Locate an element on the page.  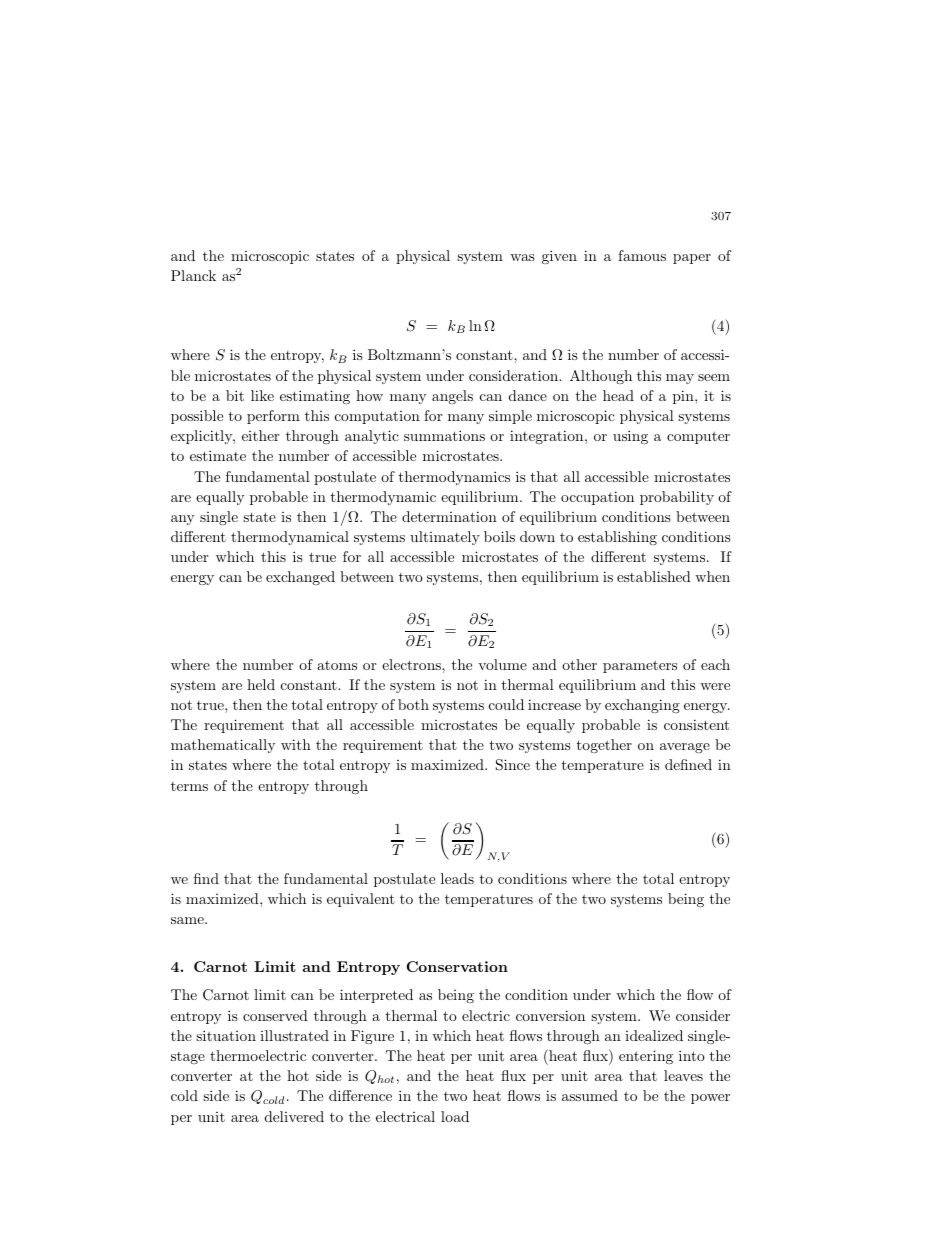
delivered is located at coordinates (294, 1116).
